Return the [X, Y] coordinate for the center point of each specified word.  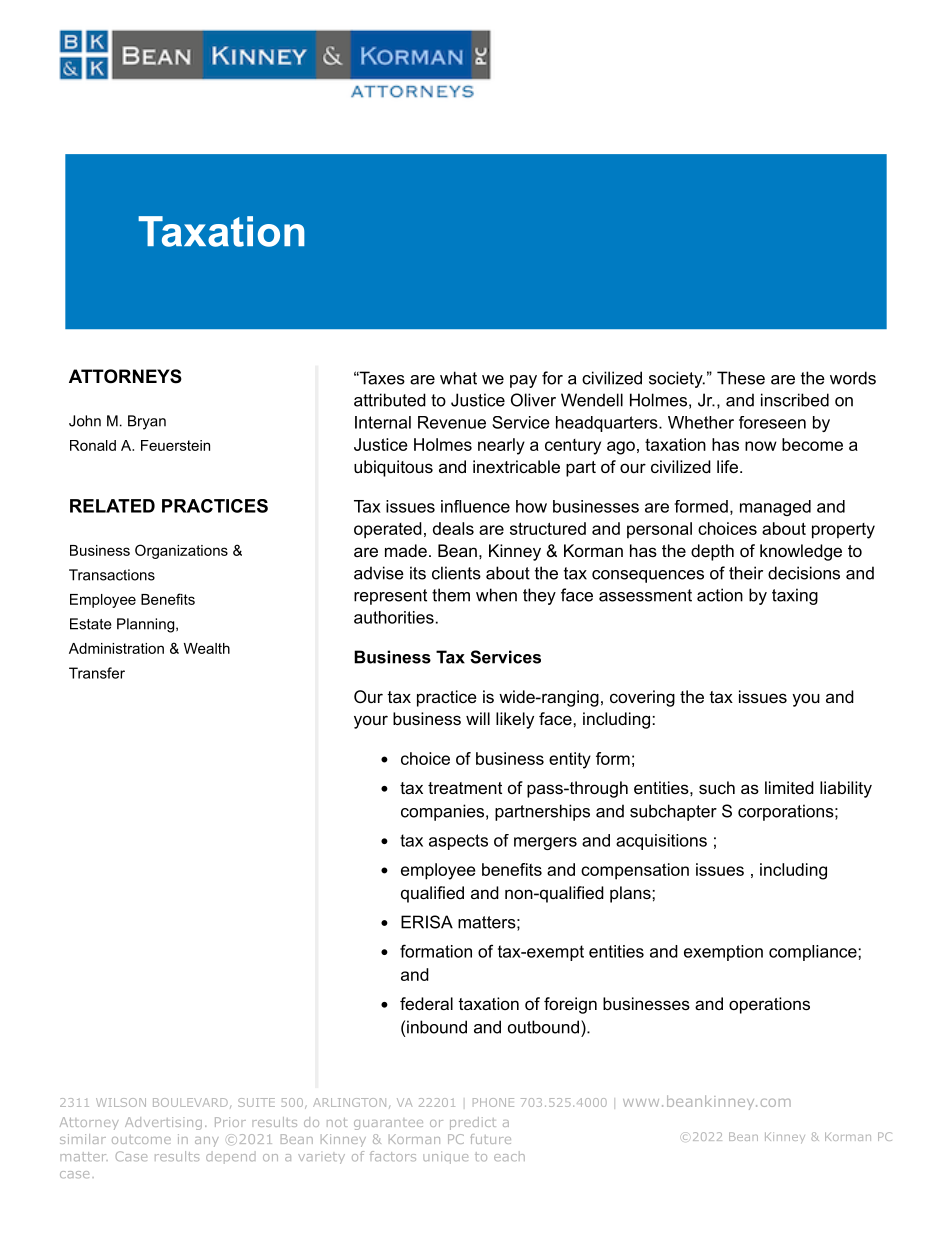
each [509, 1156]
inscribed [795, 400]
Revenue [452, 422]
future [490, 1139]
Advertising [163, 1123]
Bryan [147, 422]
